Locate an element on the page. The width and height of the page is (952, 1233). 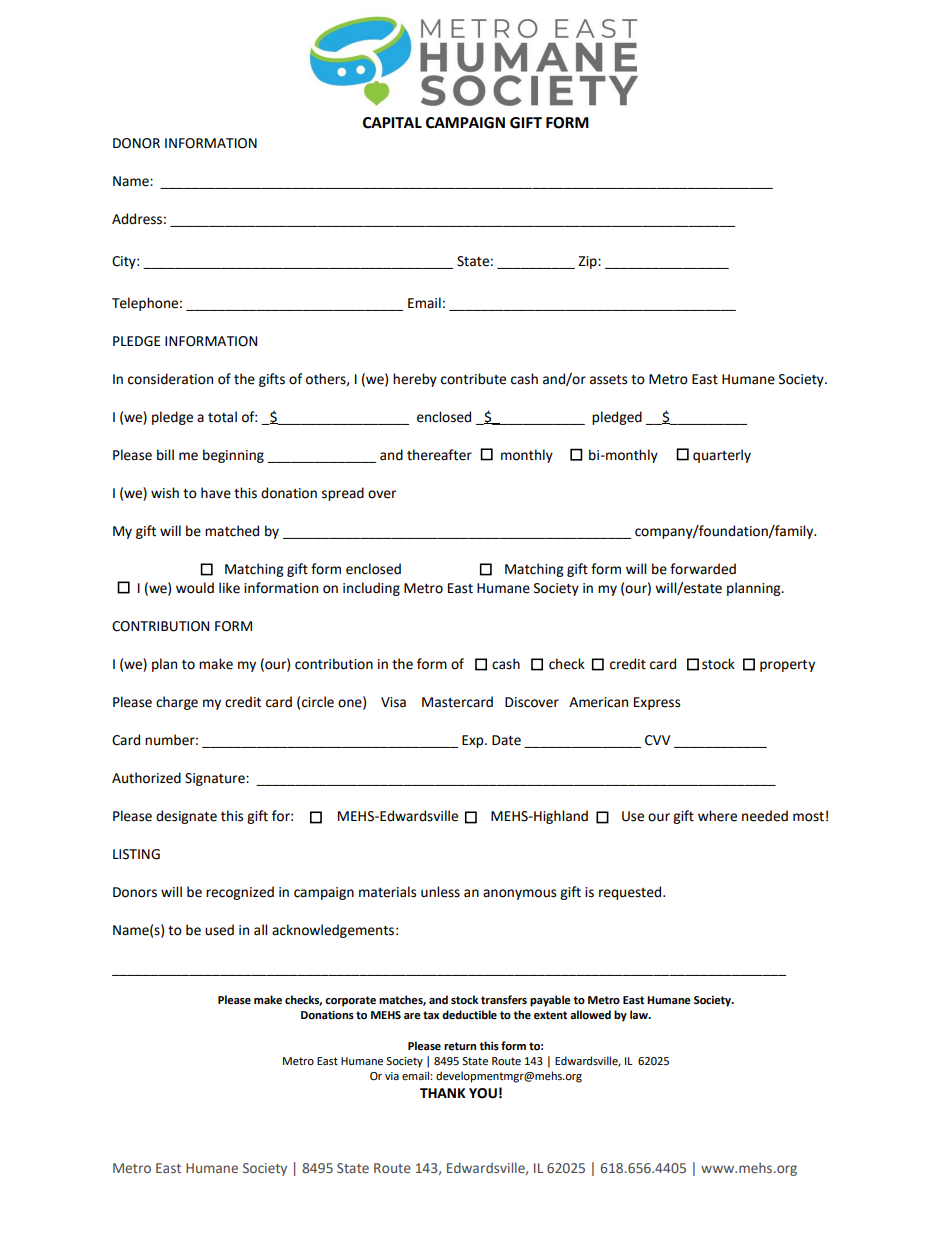
contribute is located at coordinates (473, 379).
